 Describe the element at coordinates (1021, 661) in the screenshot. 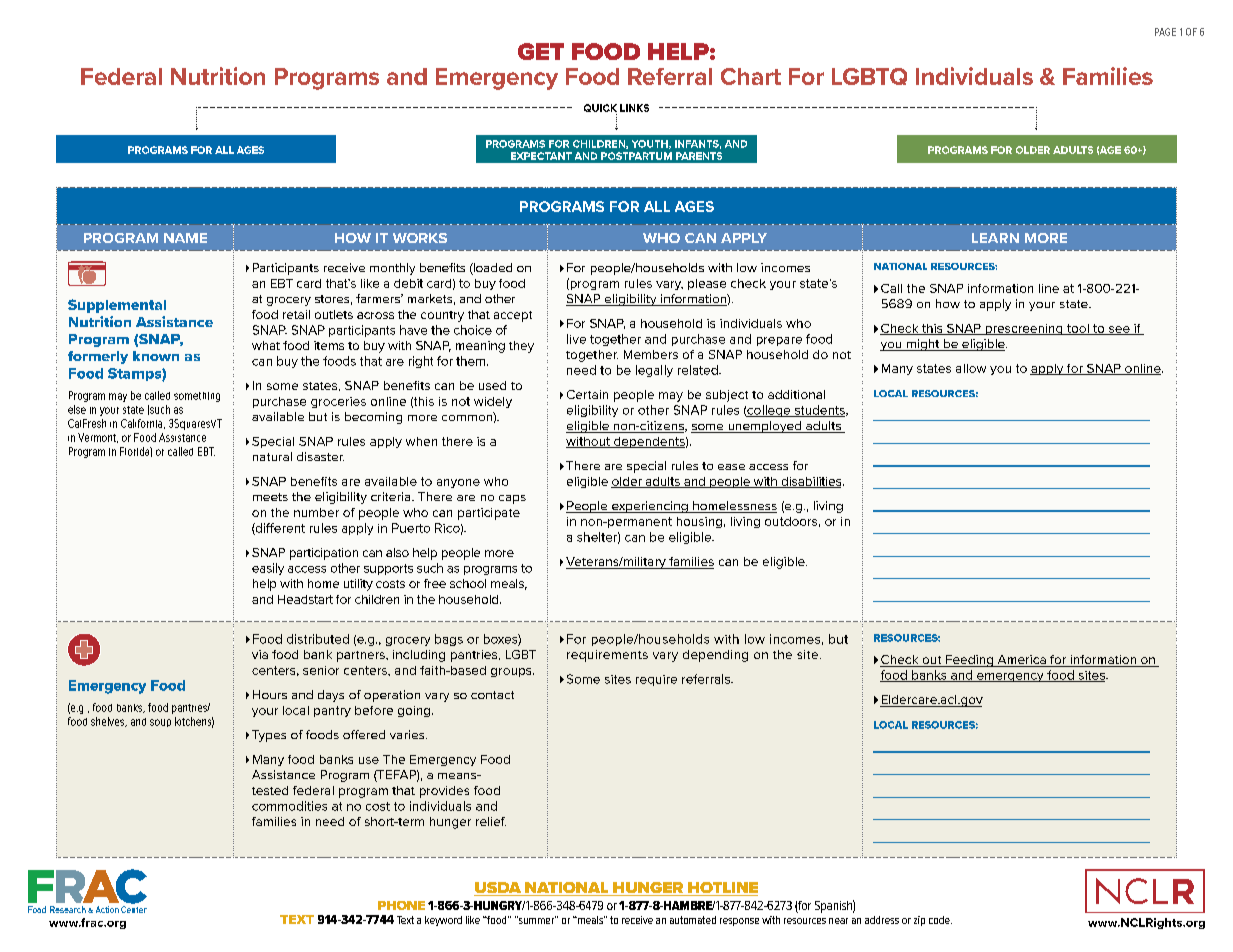

I see `America` at that location.
